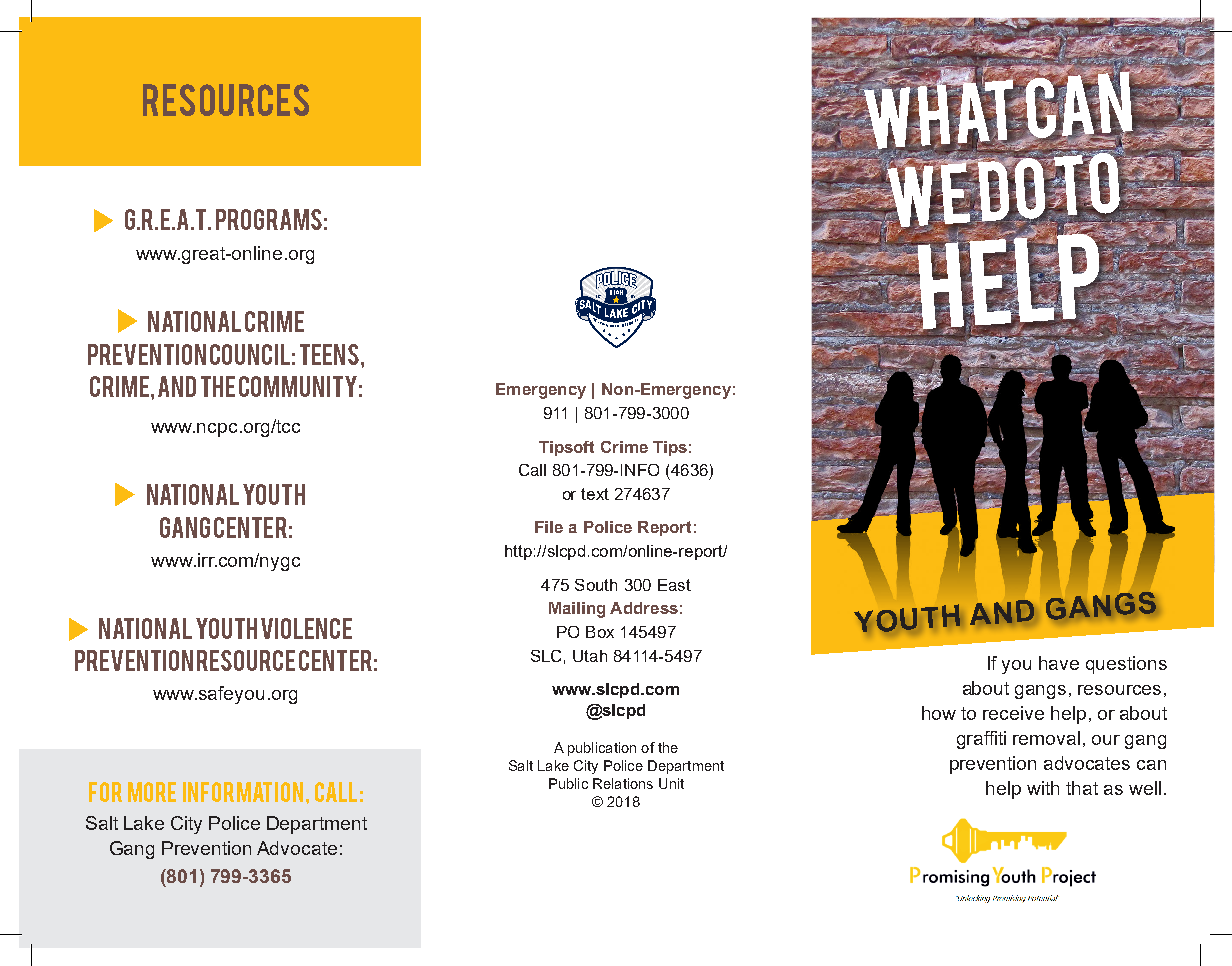  What do you see at coordinates (623, 783) in the image?
I see `Relations` at bounding box center [623, 783].
